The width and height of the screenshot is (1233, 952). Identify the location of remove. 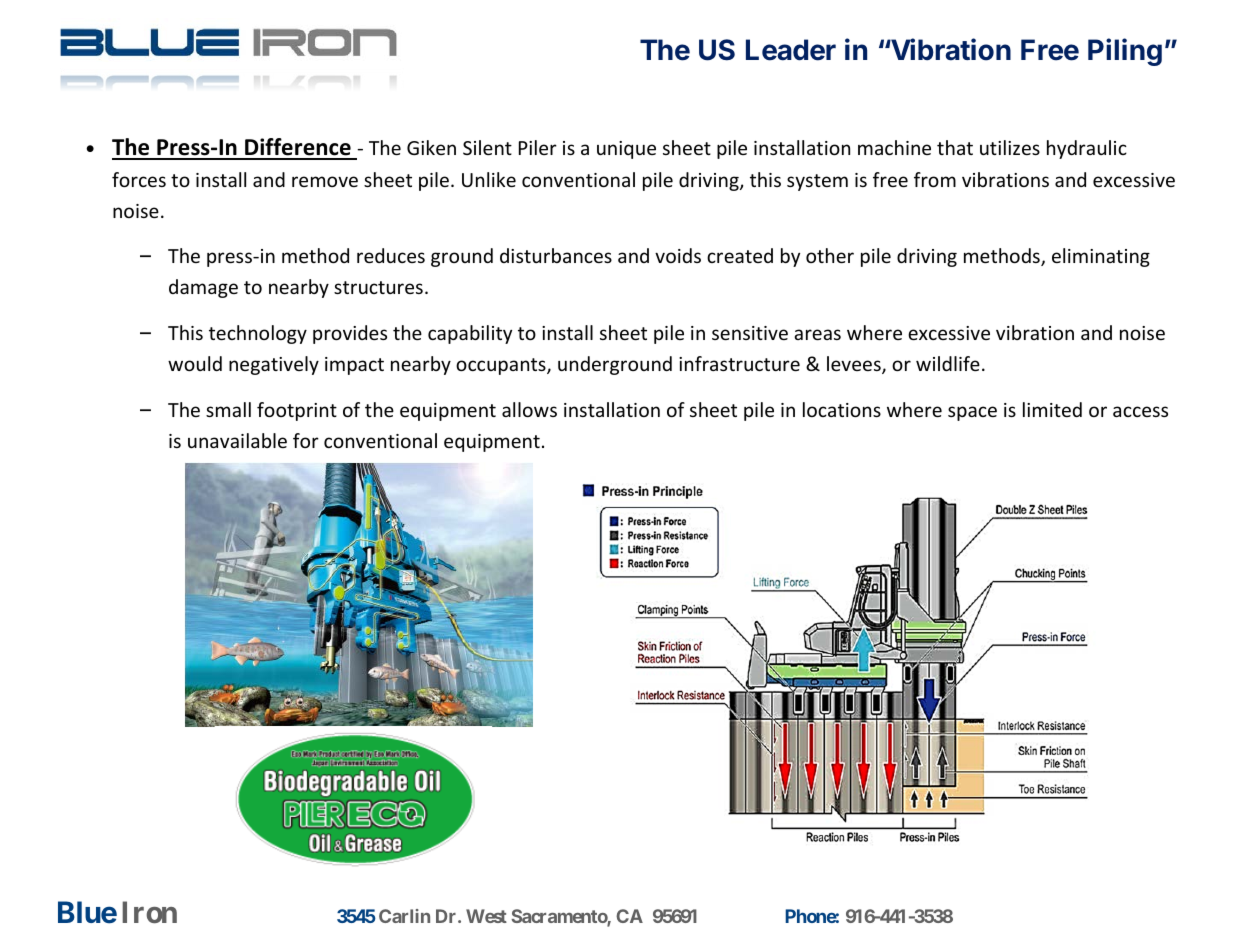
(325, 181).
